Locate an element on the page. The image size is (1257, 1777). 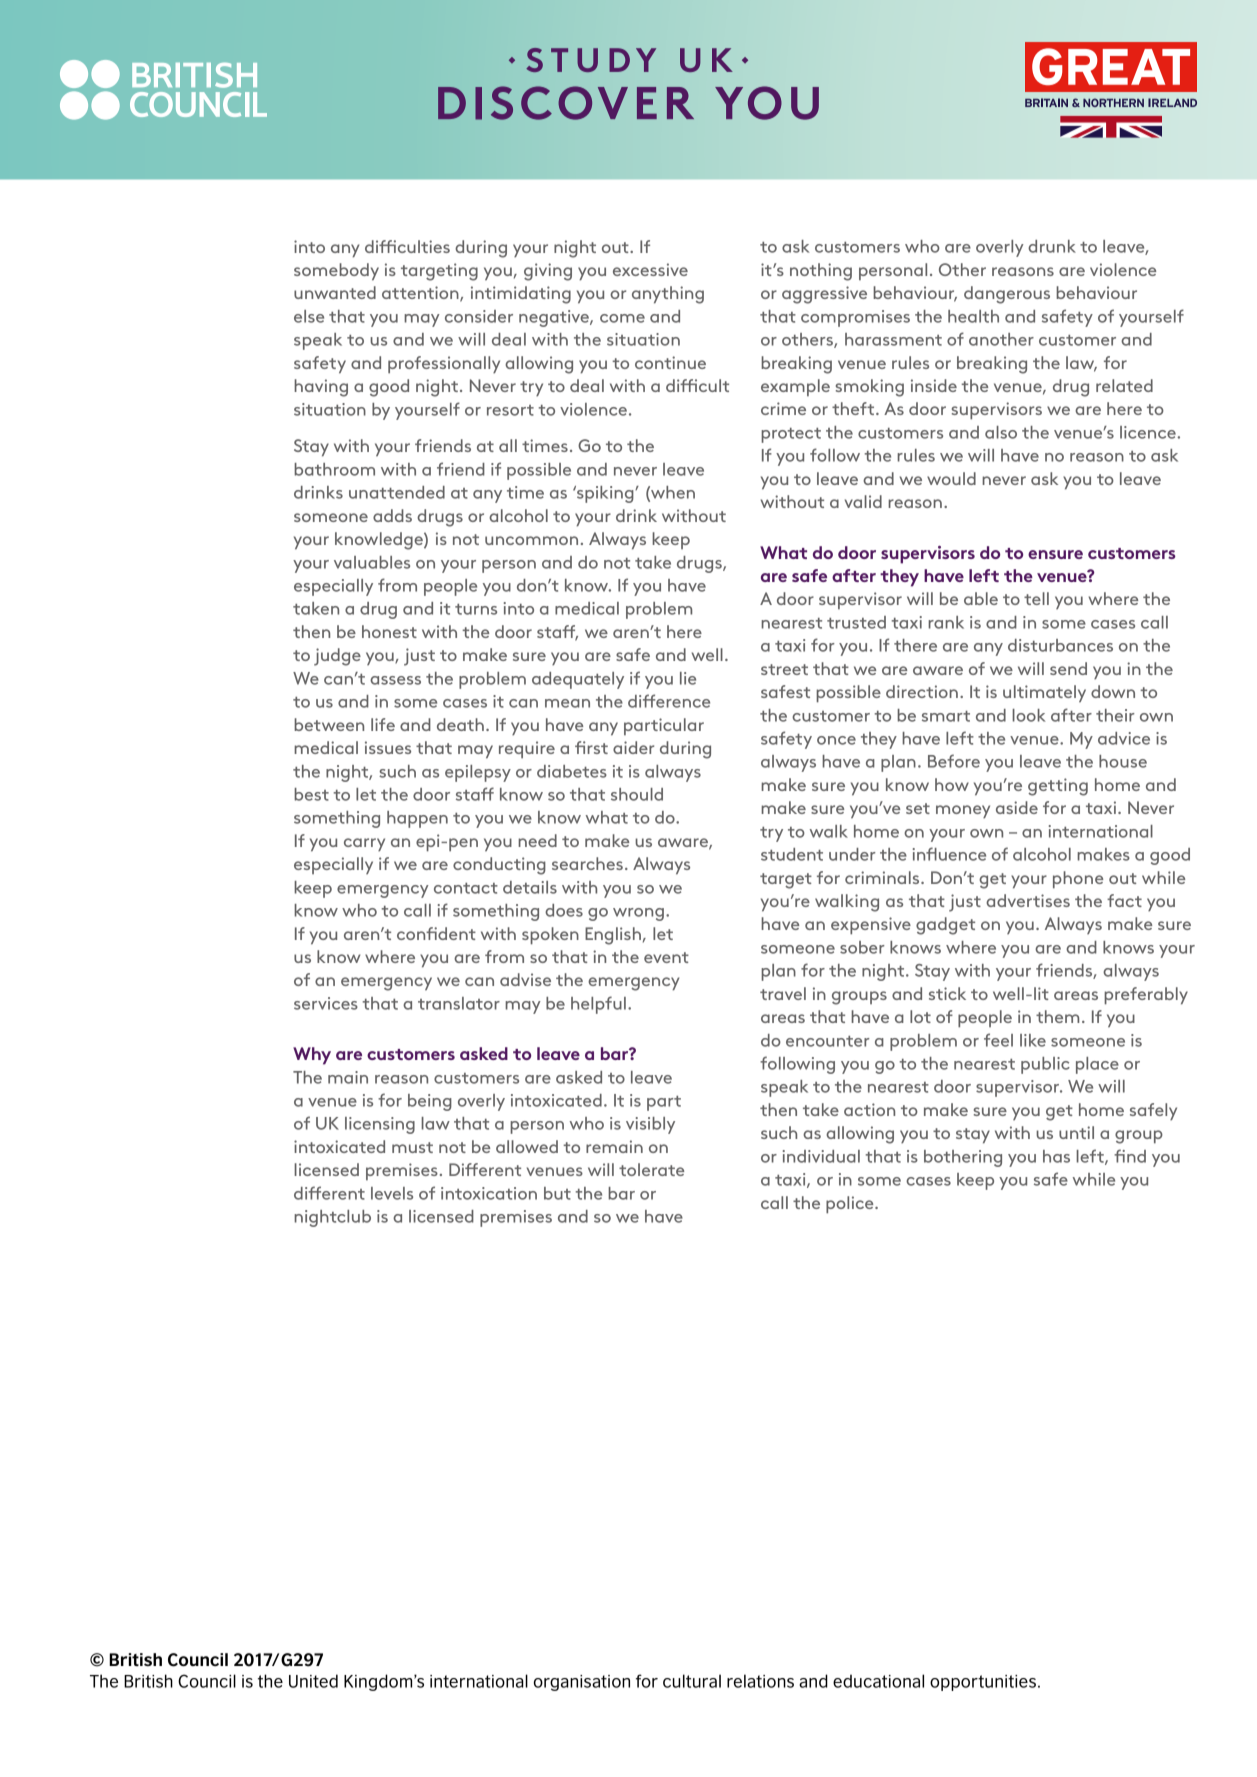
United is located at coordinates (313, 1681).
